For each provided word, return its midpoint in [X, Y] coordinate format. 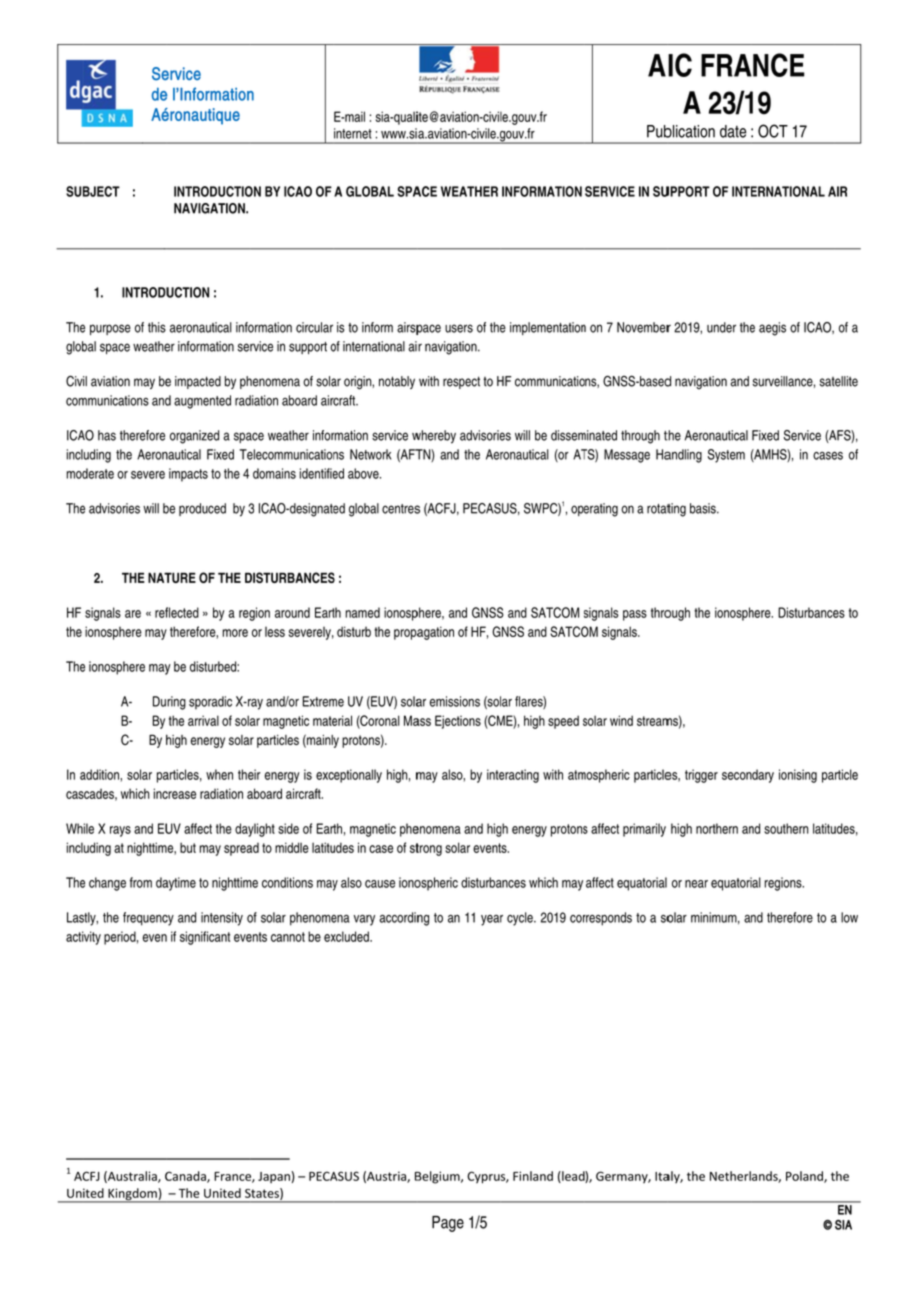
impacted [198, 382]
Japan [275, 1177]
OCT [773, 131]
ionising [798, 776]
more [235, 633]
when [219, 774]
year [492, 920]
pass [635, 615]
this [157, 327]
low [849, 917]
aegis [772, 329]
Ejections [458, 722]
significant [205, 938]
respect [461, 382]
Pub [659, 131]
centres [401, 509]
